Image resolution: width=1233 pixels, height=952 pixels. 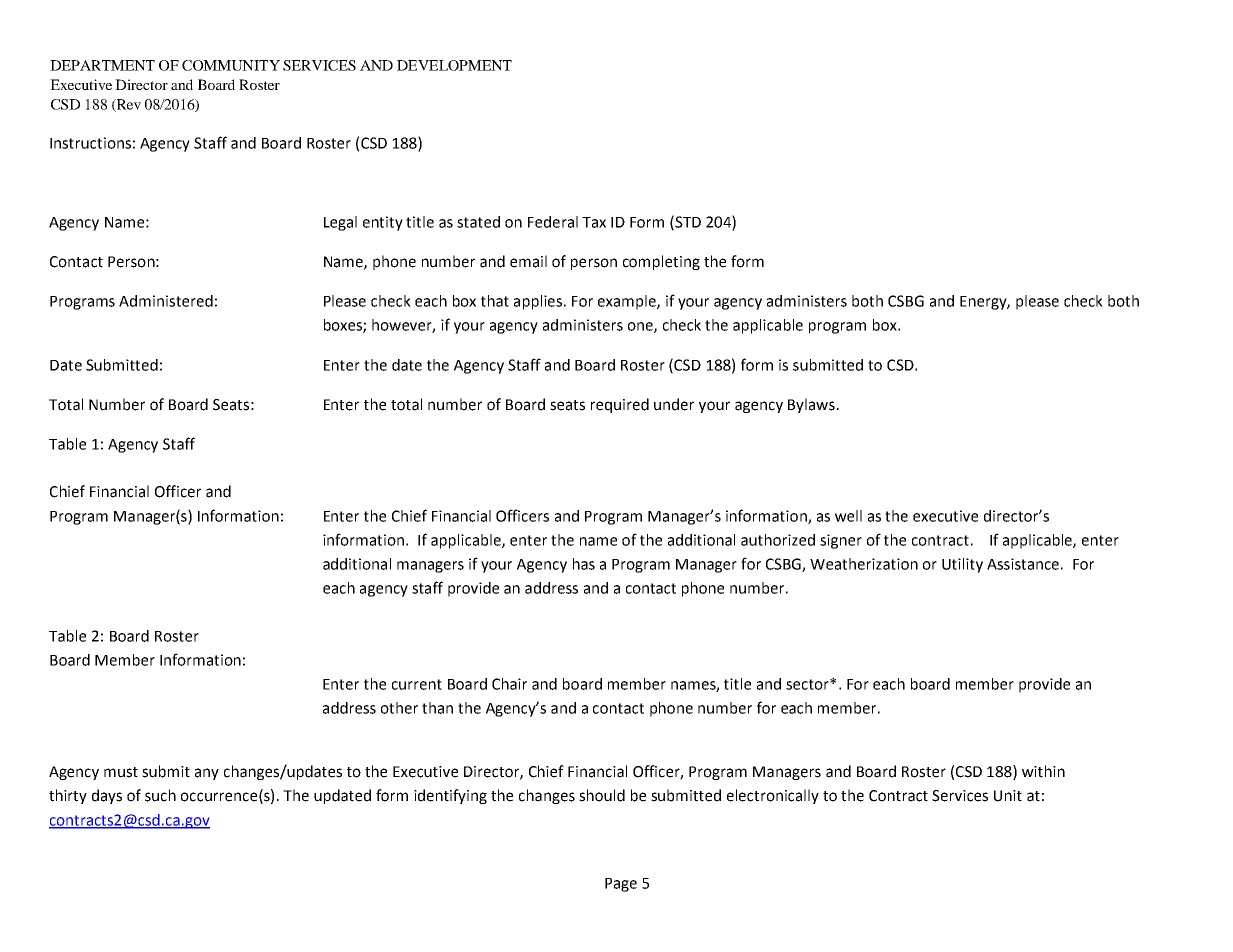 What do you see at coordinates (166, 301) in the screenshot?
I see `Administered` at bounding box center [166, 301].
